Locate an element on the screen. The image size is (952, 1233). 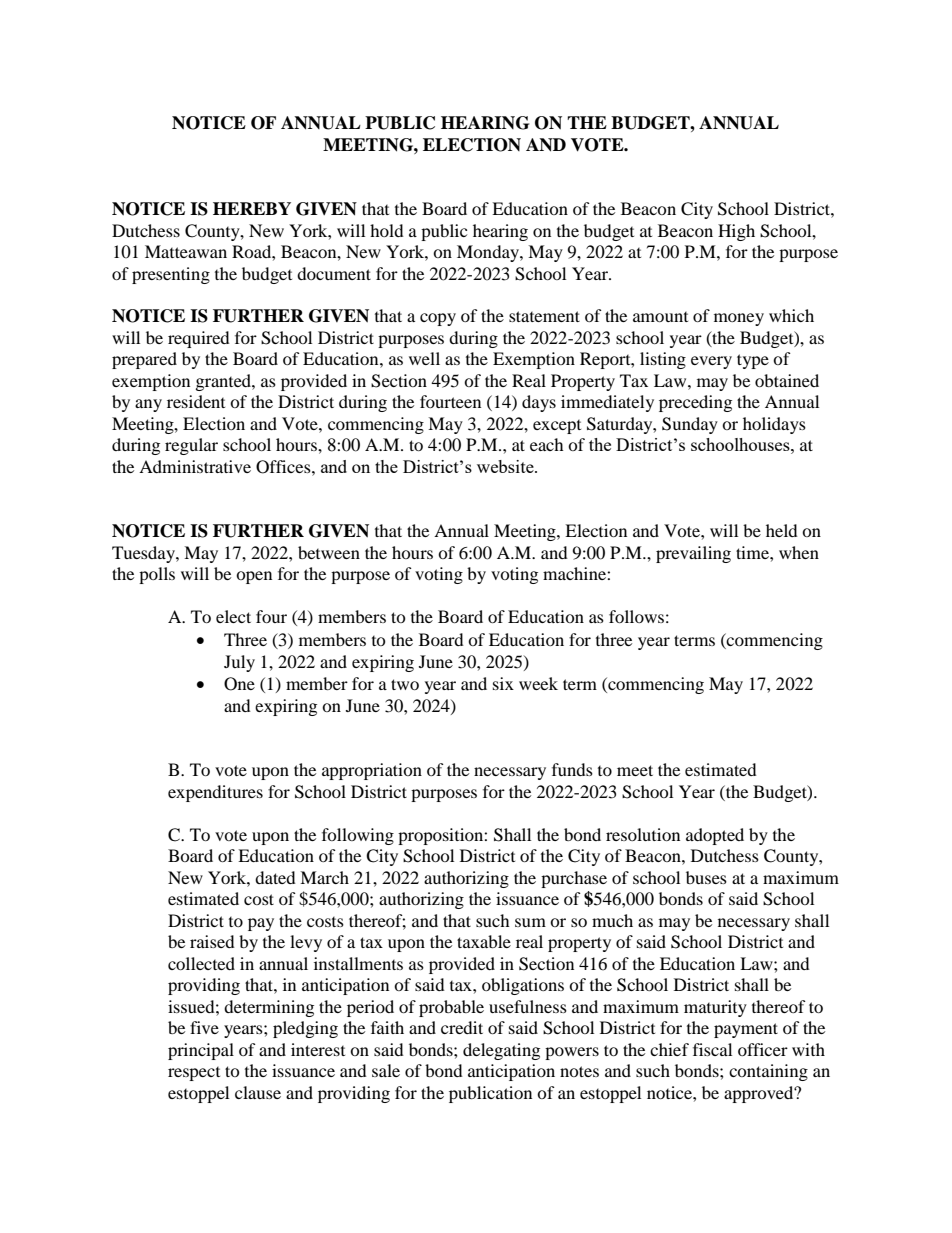
High is located at coordinates (736, 232).
